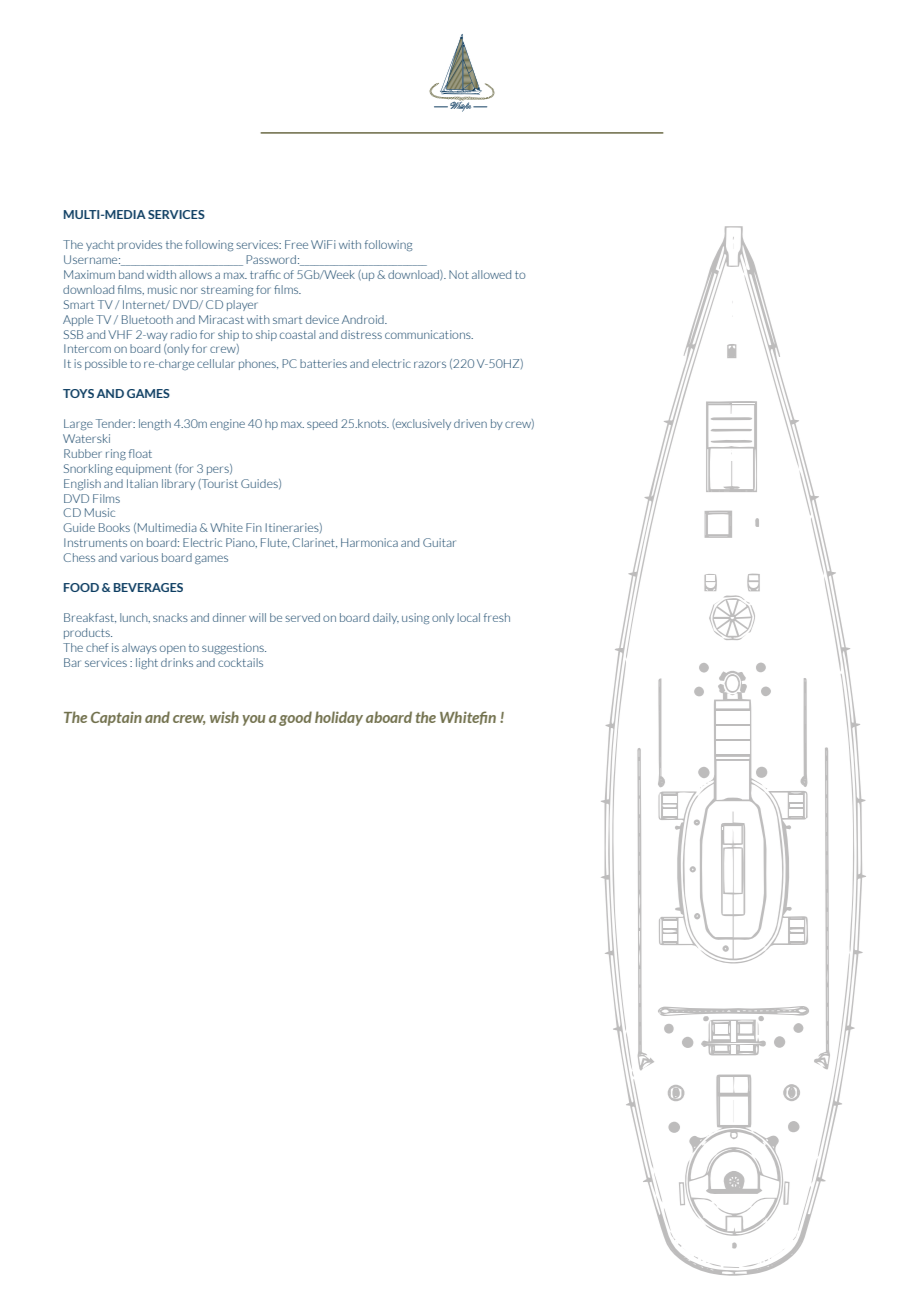  What do you see at coordinates (339, 718) in the screenshot?
I see `holiday` at bounding box center [339, 718].
